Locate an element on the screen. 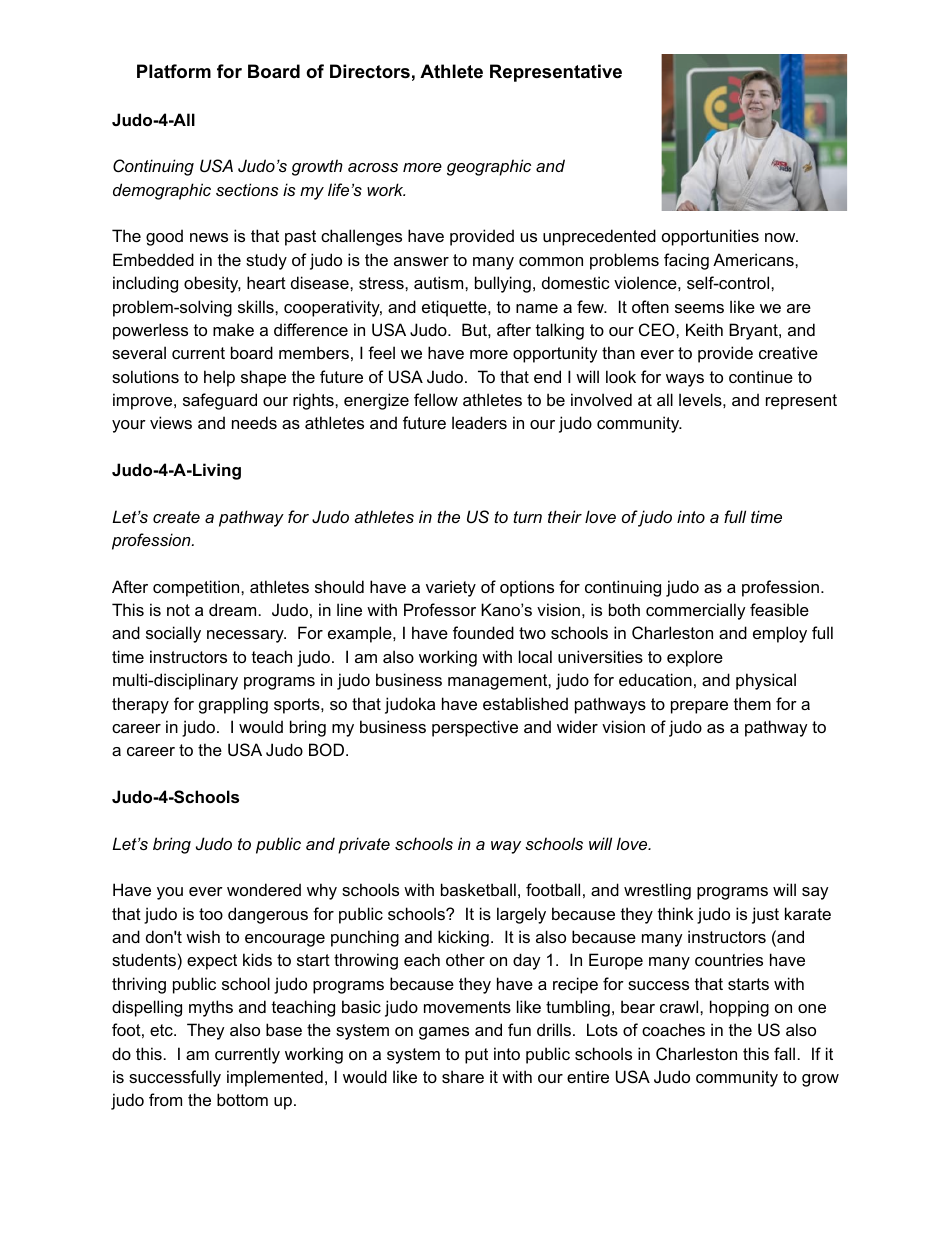  variety is located at coordinates (451, 588).
